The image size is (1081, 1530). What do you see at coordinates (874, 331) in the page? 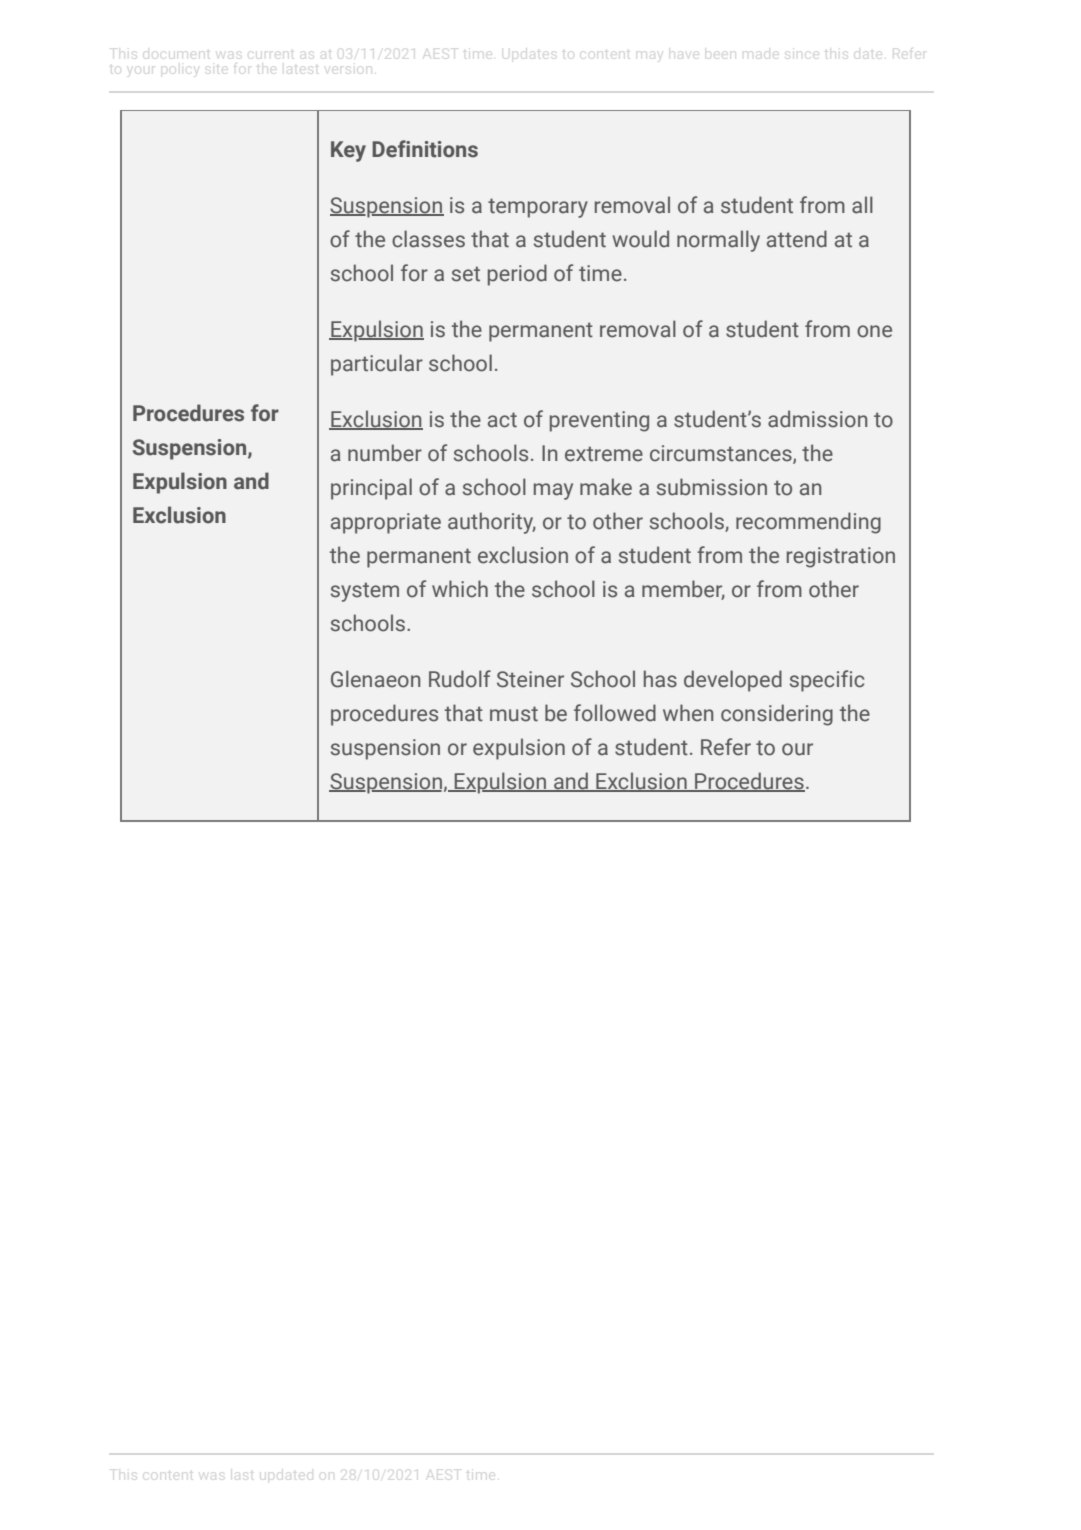
I see `one` at bounding box center [874, 331].
